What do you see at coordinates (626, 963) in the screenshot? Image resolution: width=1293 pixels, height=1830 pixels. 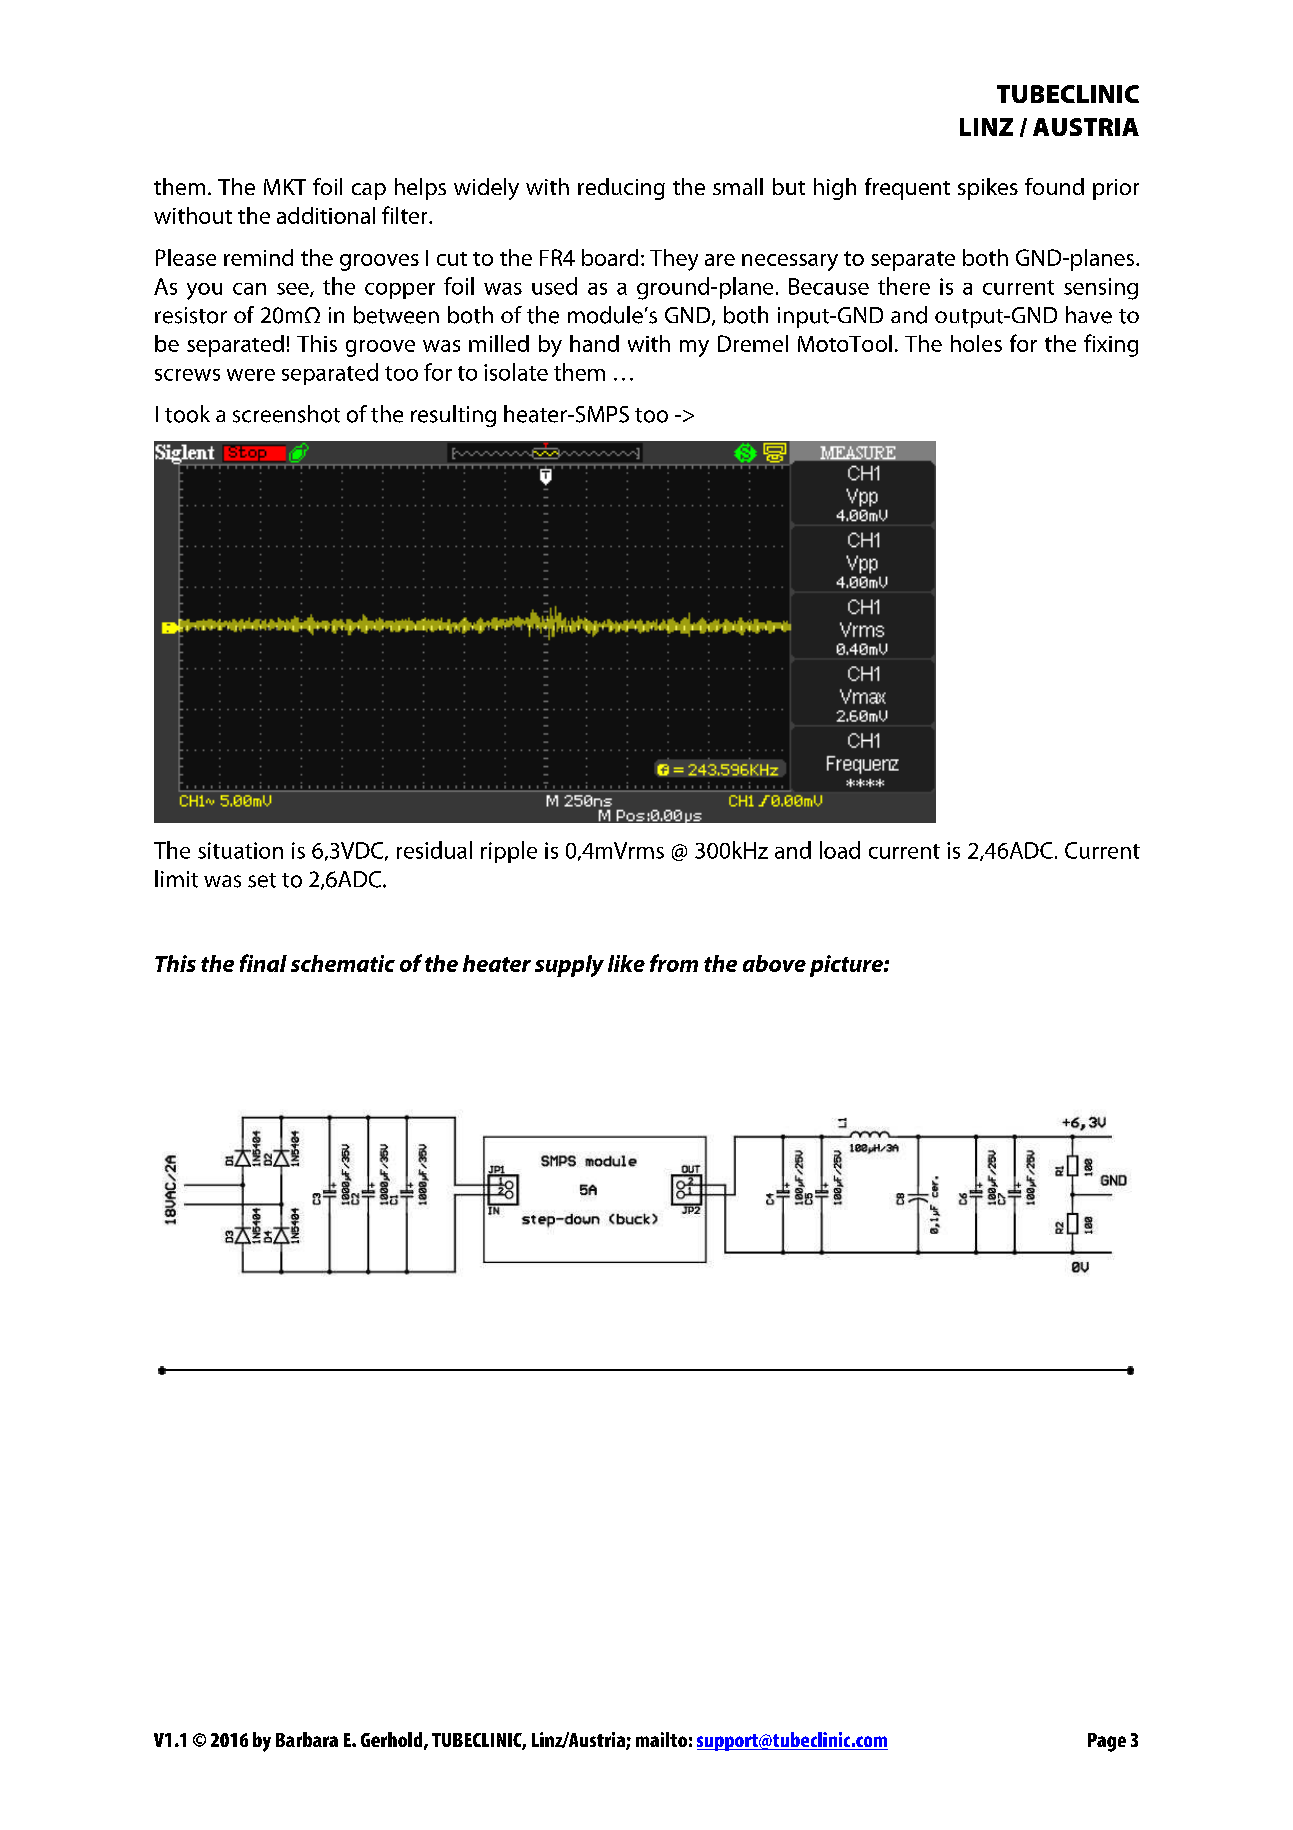 I see `like` at bounding box center [626, 963].
